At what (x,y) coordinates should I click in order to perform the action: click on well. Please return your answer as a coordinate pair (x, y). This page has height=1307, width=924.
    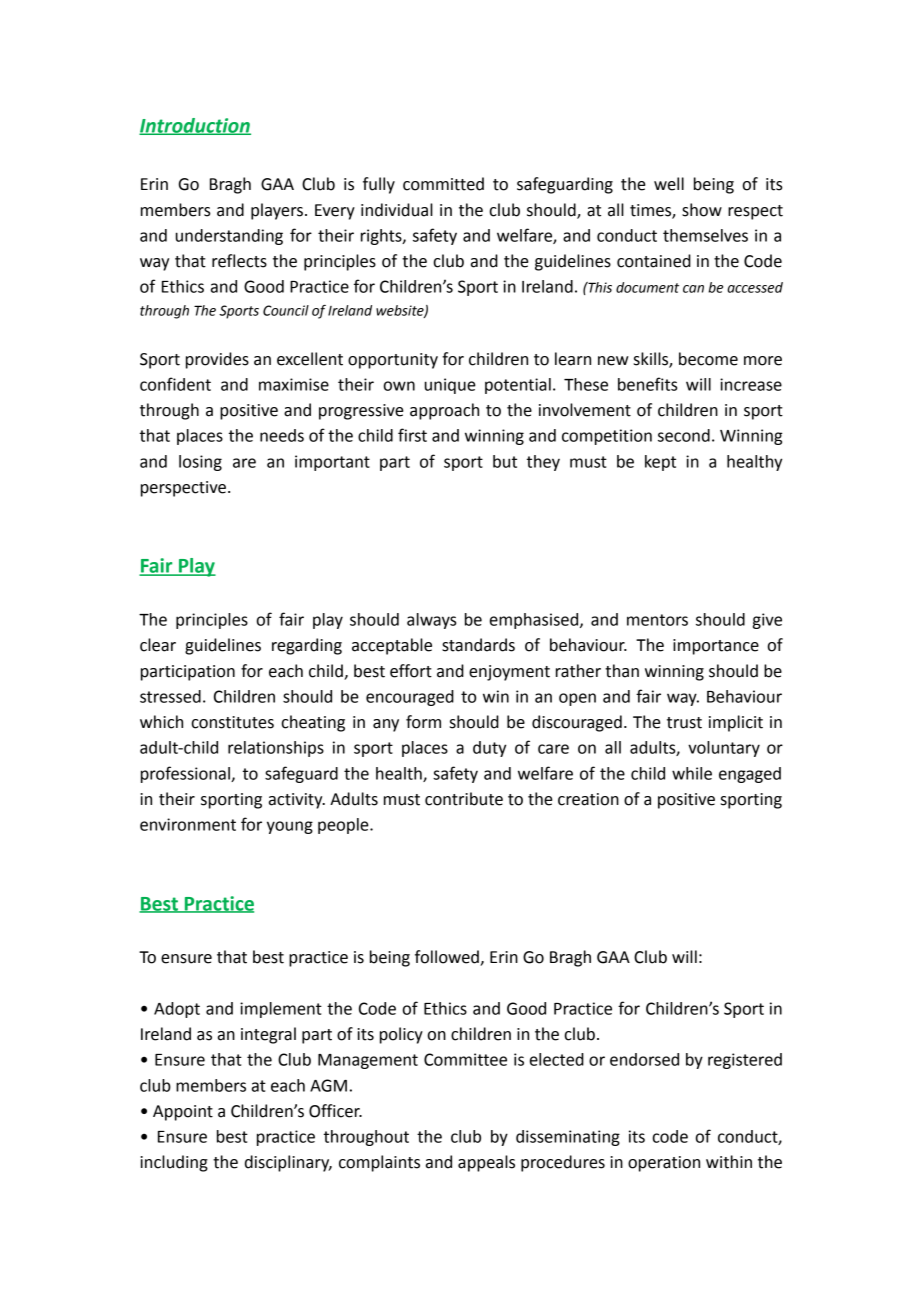
    Looking at the image, I should click on (669, 184).
